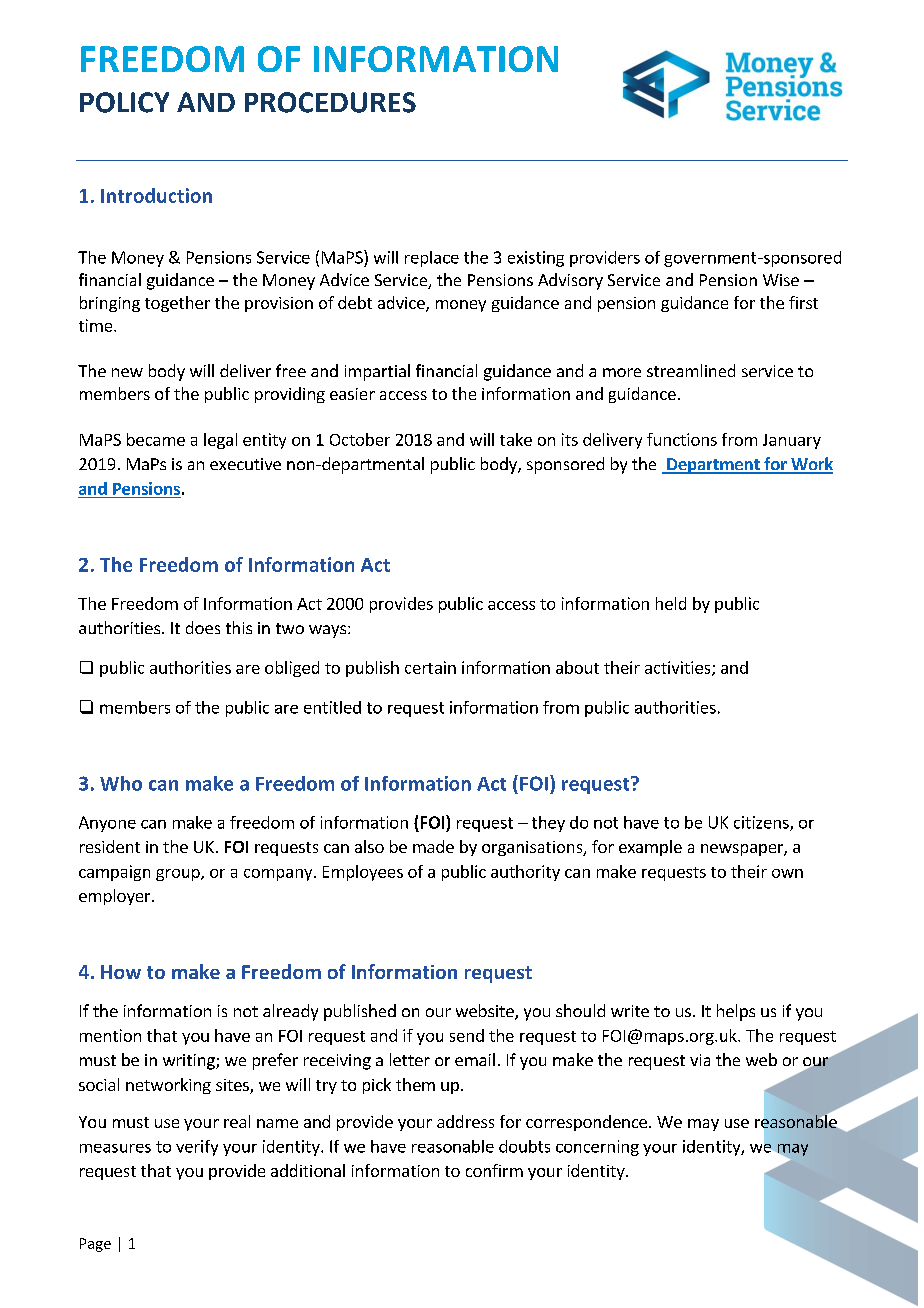  What do you see at coordinates (679, 668) in the screenshot?
I see `activities` at bounding box center [679, 668].
